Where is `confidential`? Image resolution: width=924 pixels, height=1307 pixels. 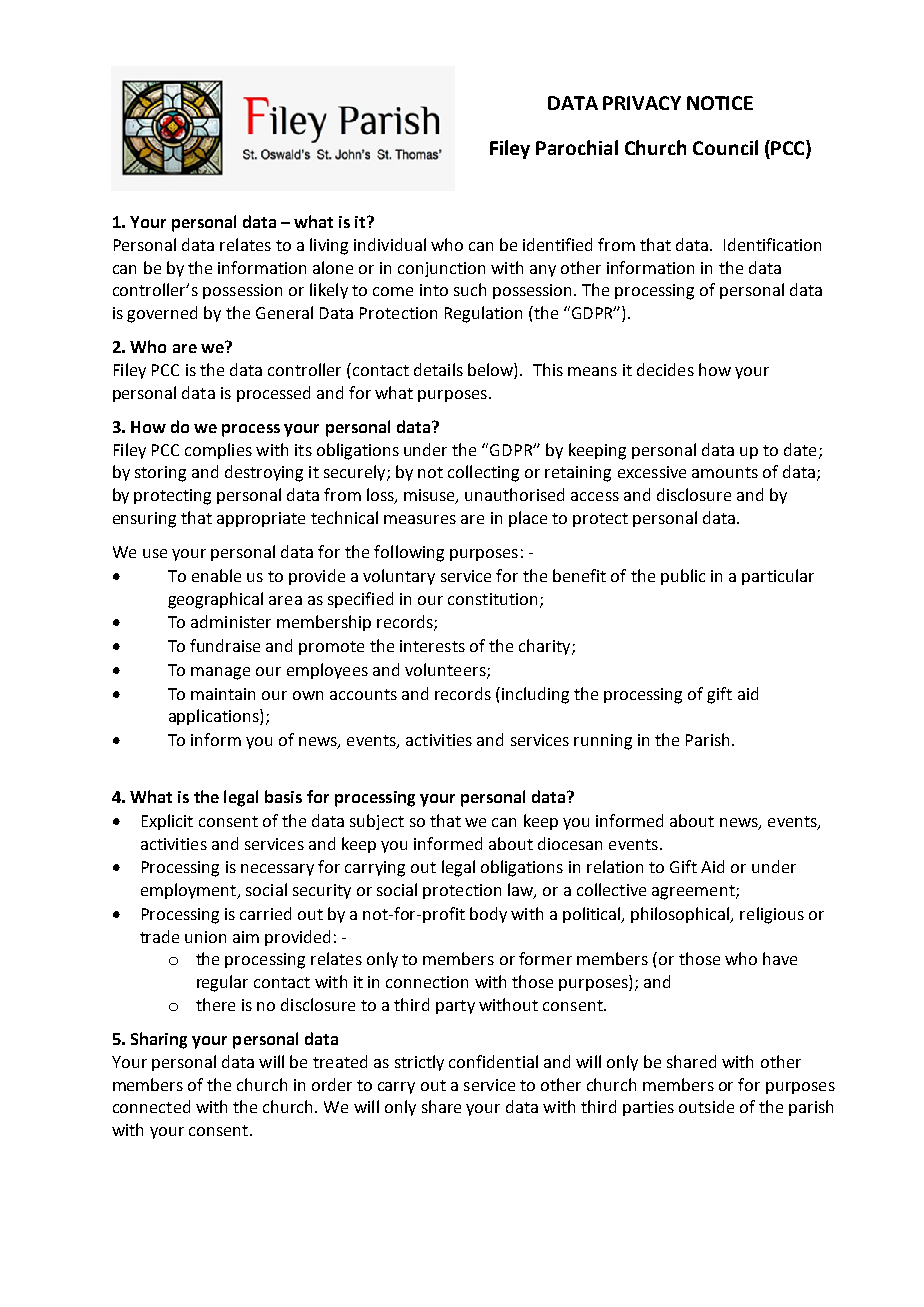
confidential is located at coordinates (493, 1061).
